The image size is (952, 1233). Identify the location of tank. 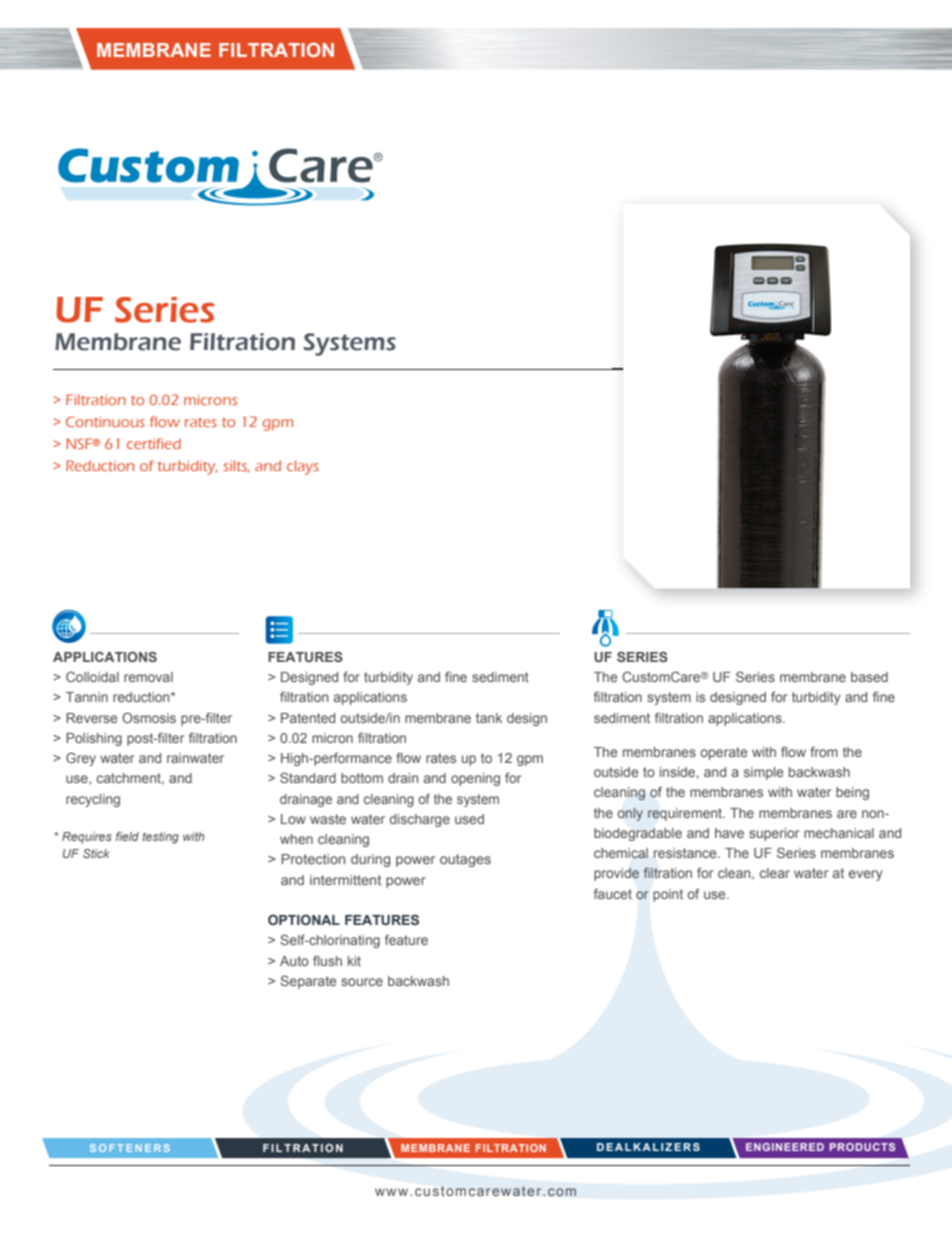
(489, 718).
